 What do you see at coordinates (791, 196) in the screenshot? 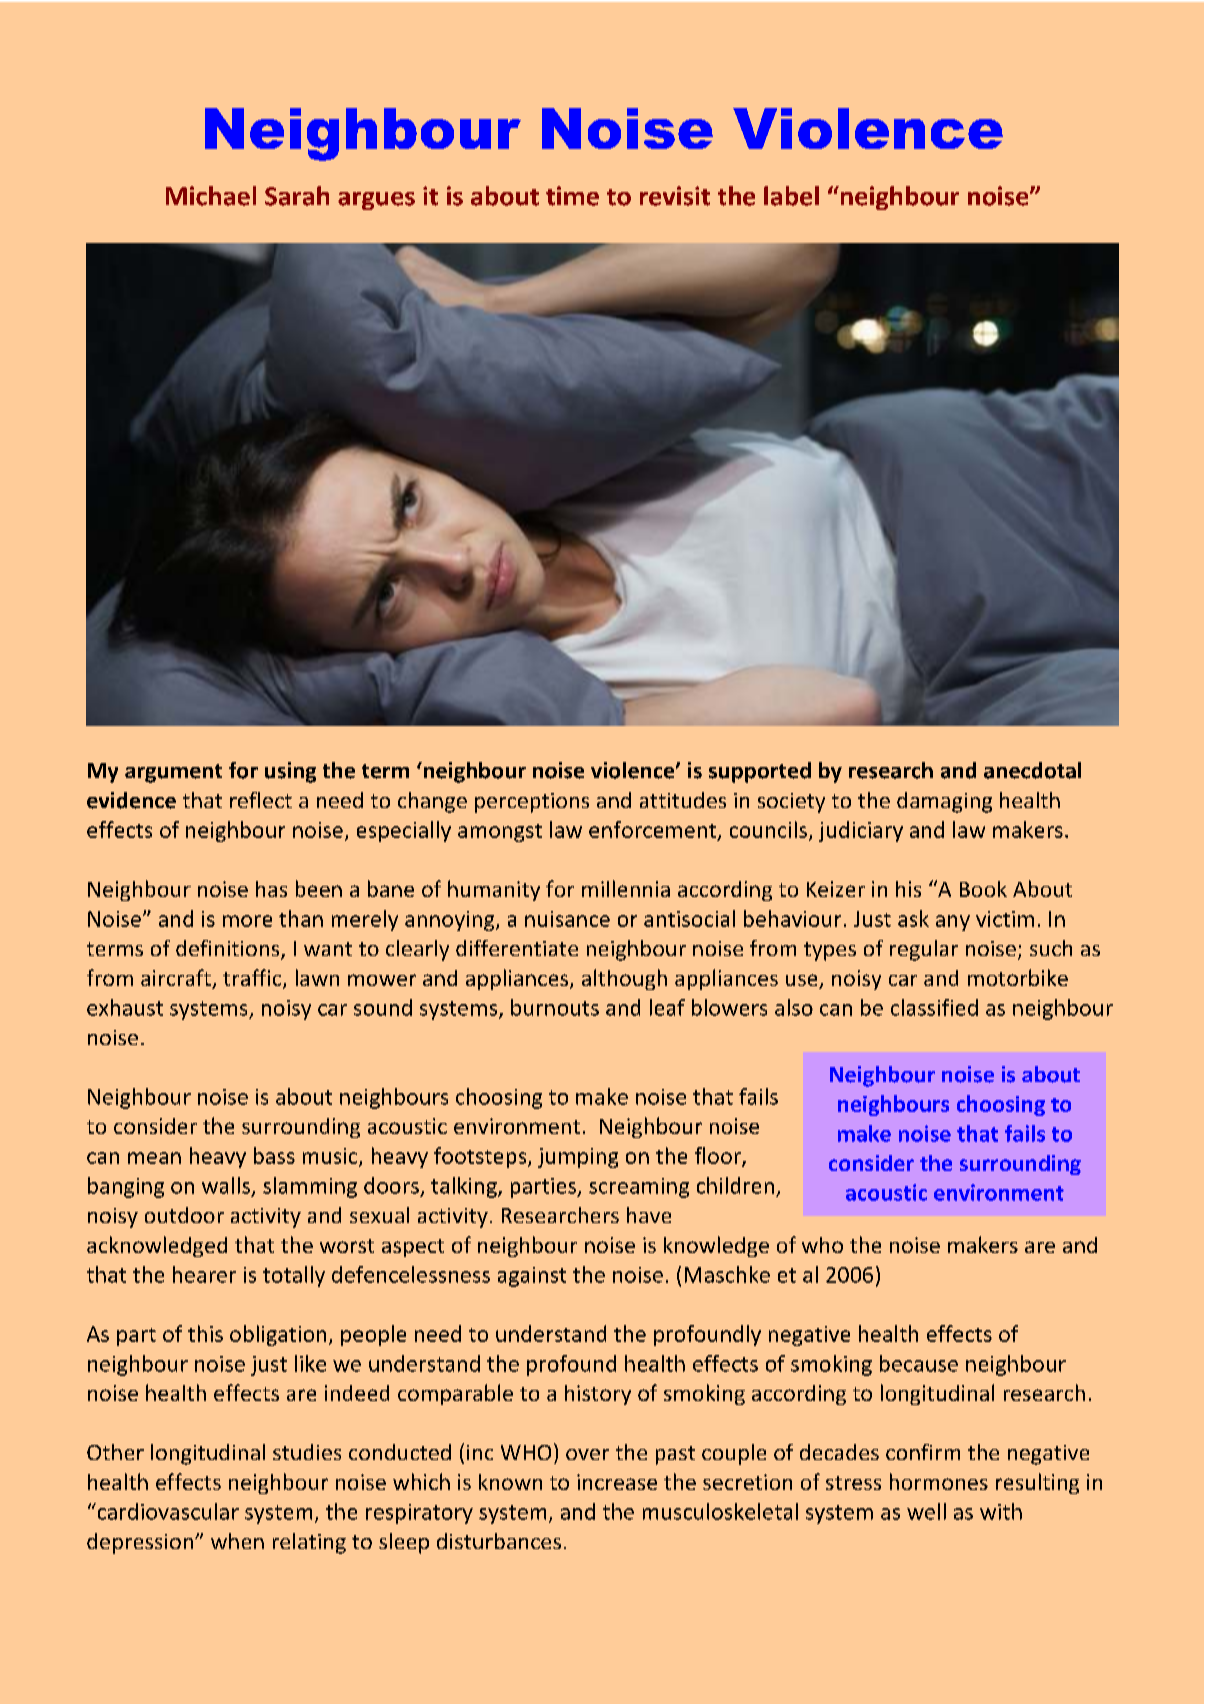
I see `label` at bounding box center [791, 196].
